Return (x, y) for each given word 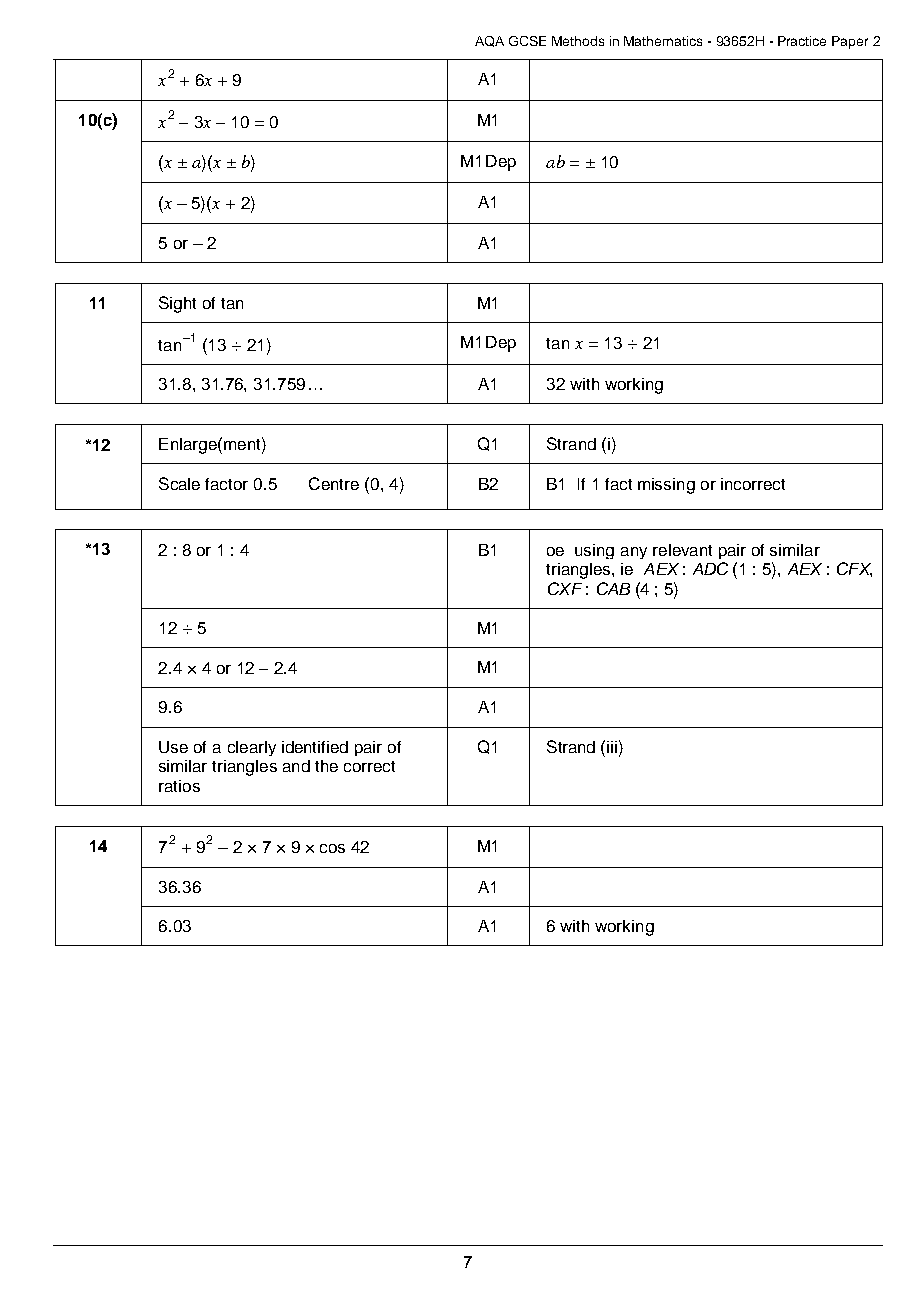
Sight (177, 304)
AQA (489, 41)
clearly (252, 748)
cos (332, 848)
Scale (179, 483)
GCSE (527, 41)
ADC (710, 568)
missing (666, 486)
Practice (802, 41)
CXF (565, 588)
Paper (850, 42)
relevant (682, 550)
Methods (578, 41)
